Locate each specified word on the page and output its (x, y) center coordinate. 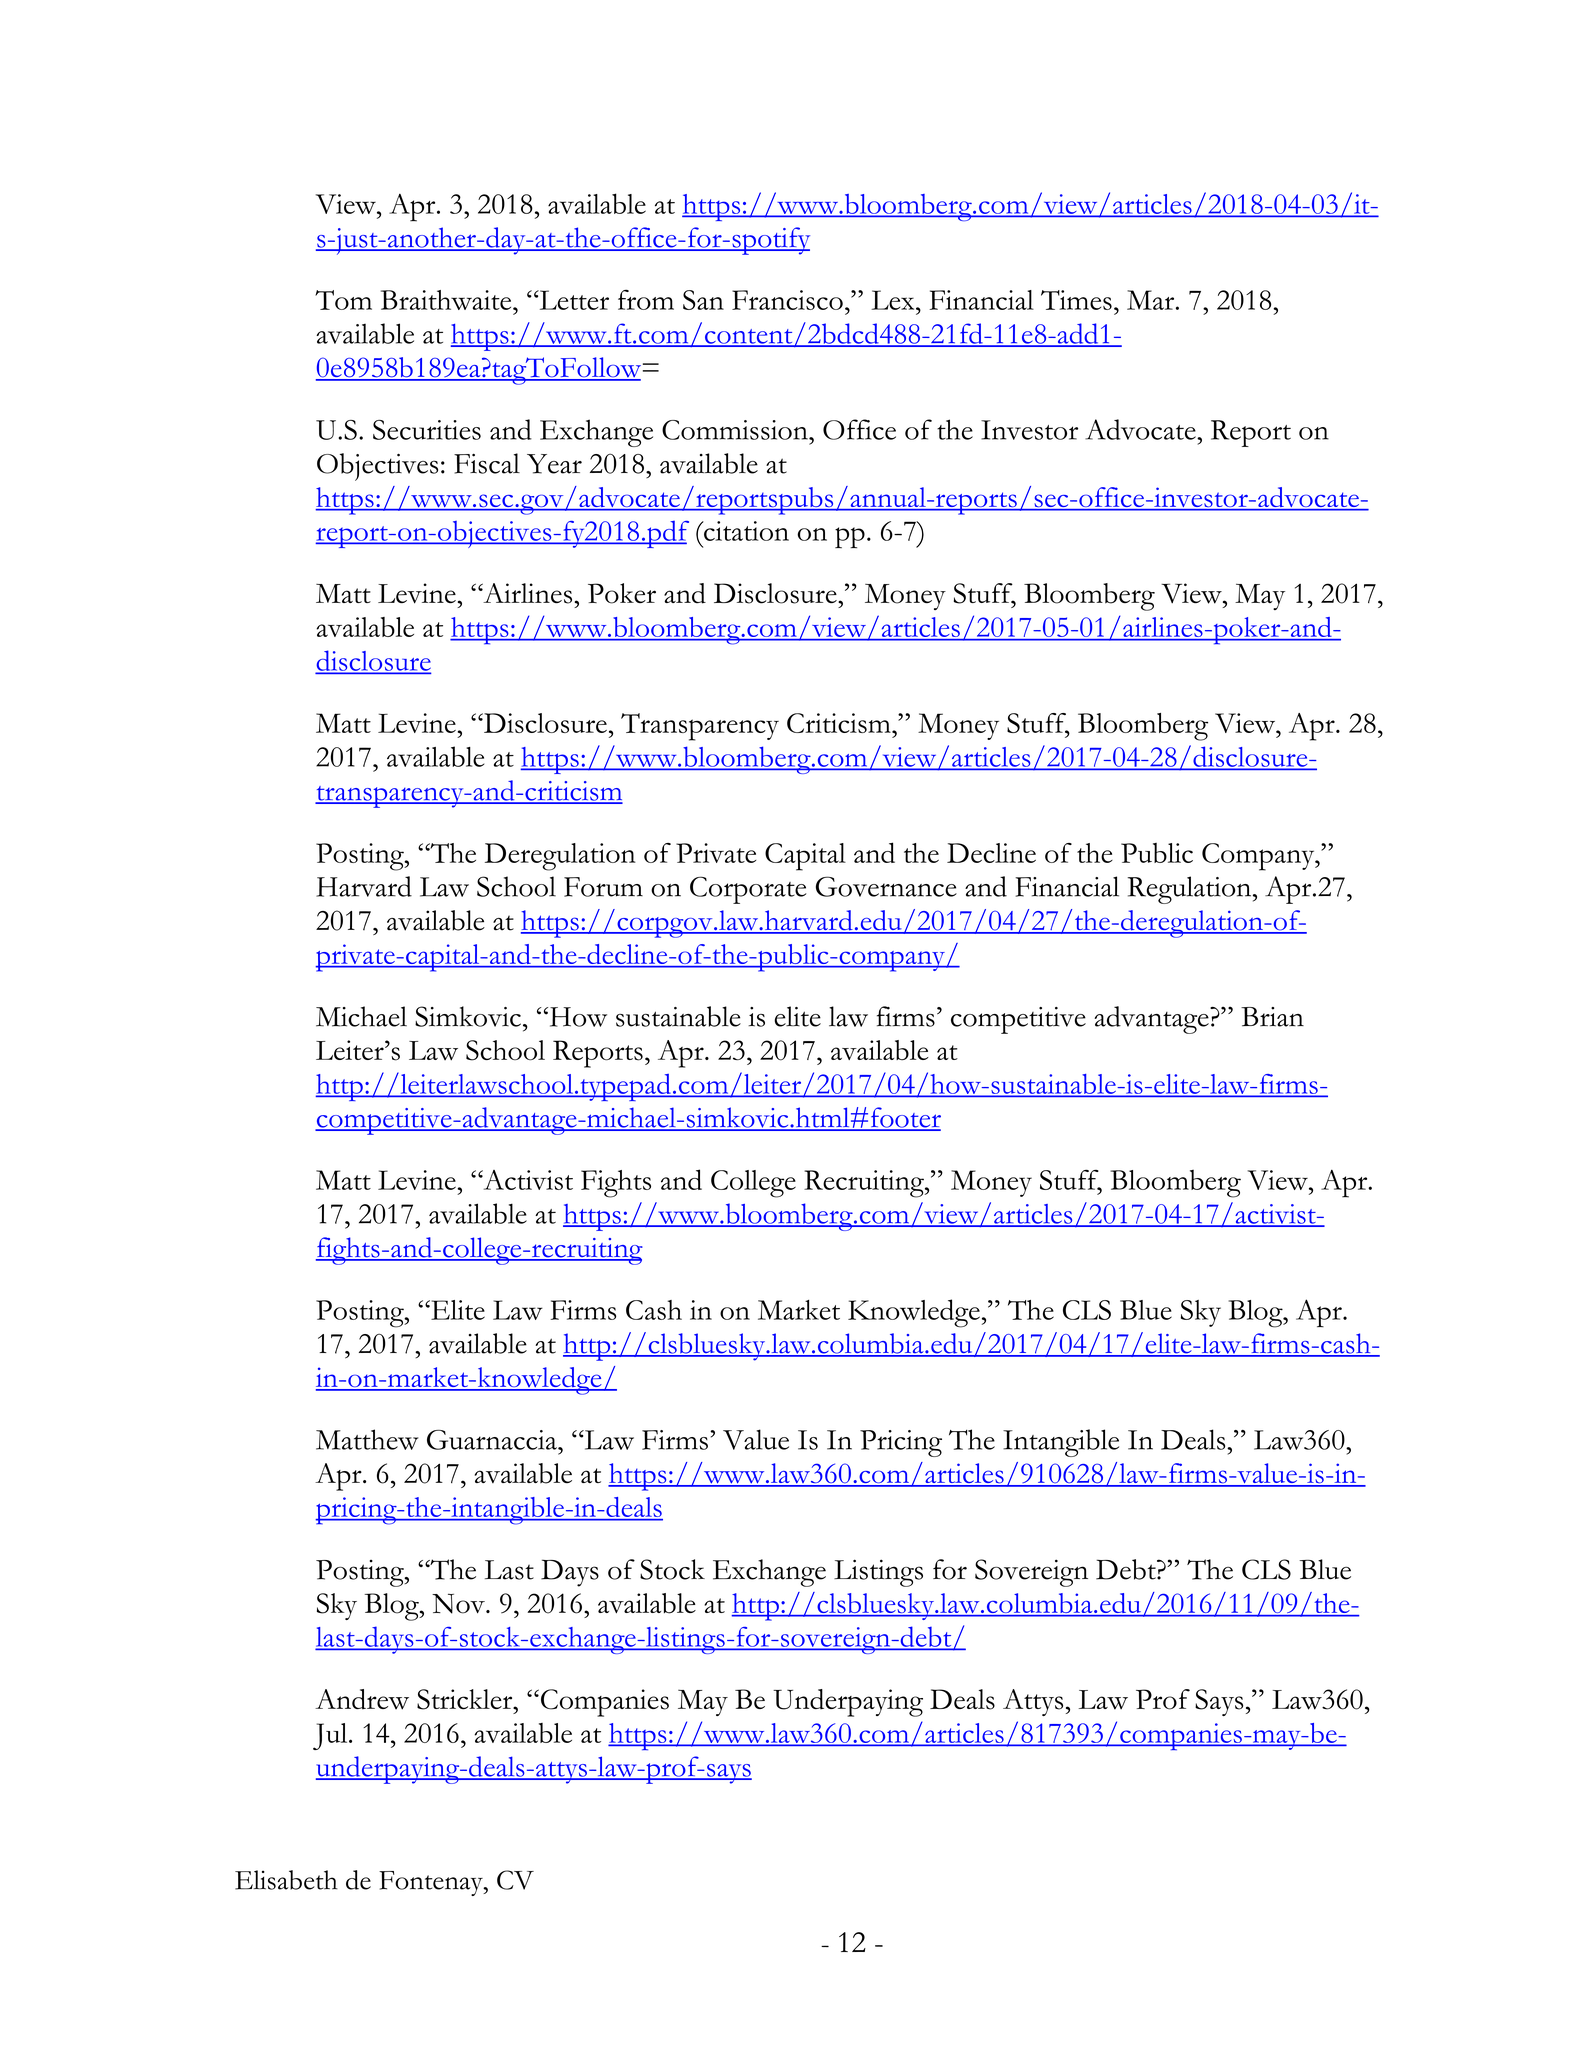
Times (1076, 300)
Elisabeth (286, 1880)
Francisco (787, 300)
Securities (427, 430)
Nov (459, 1603)
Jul (331, 1736)
